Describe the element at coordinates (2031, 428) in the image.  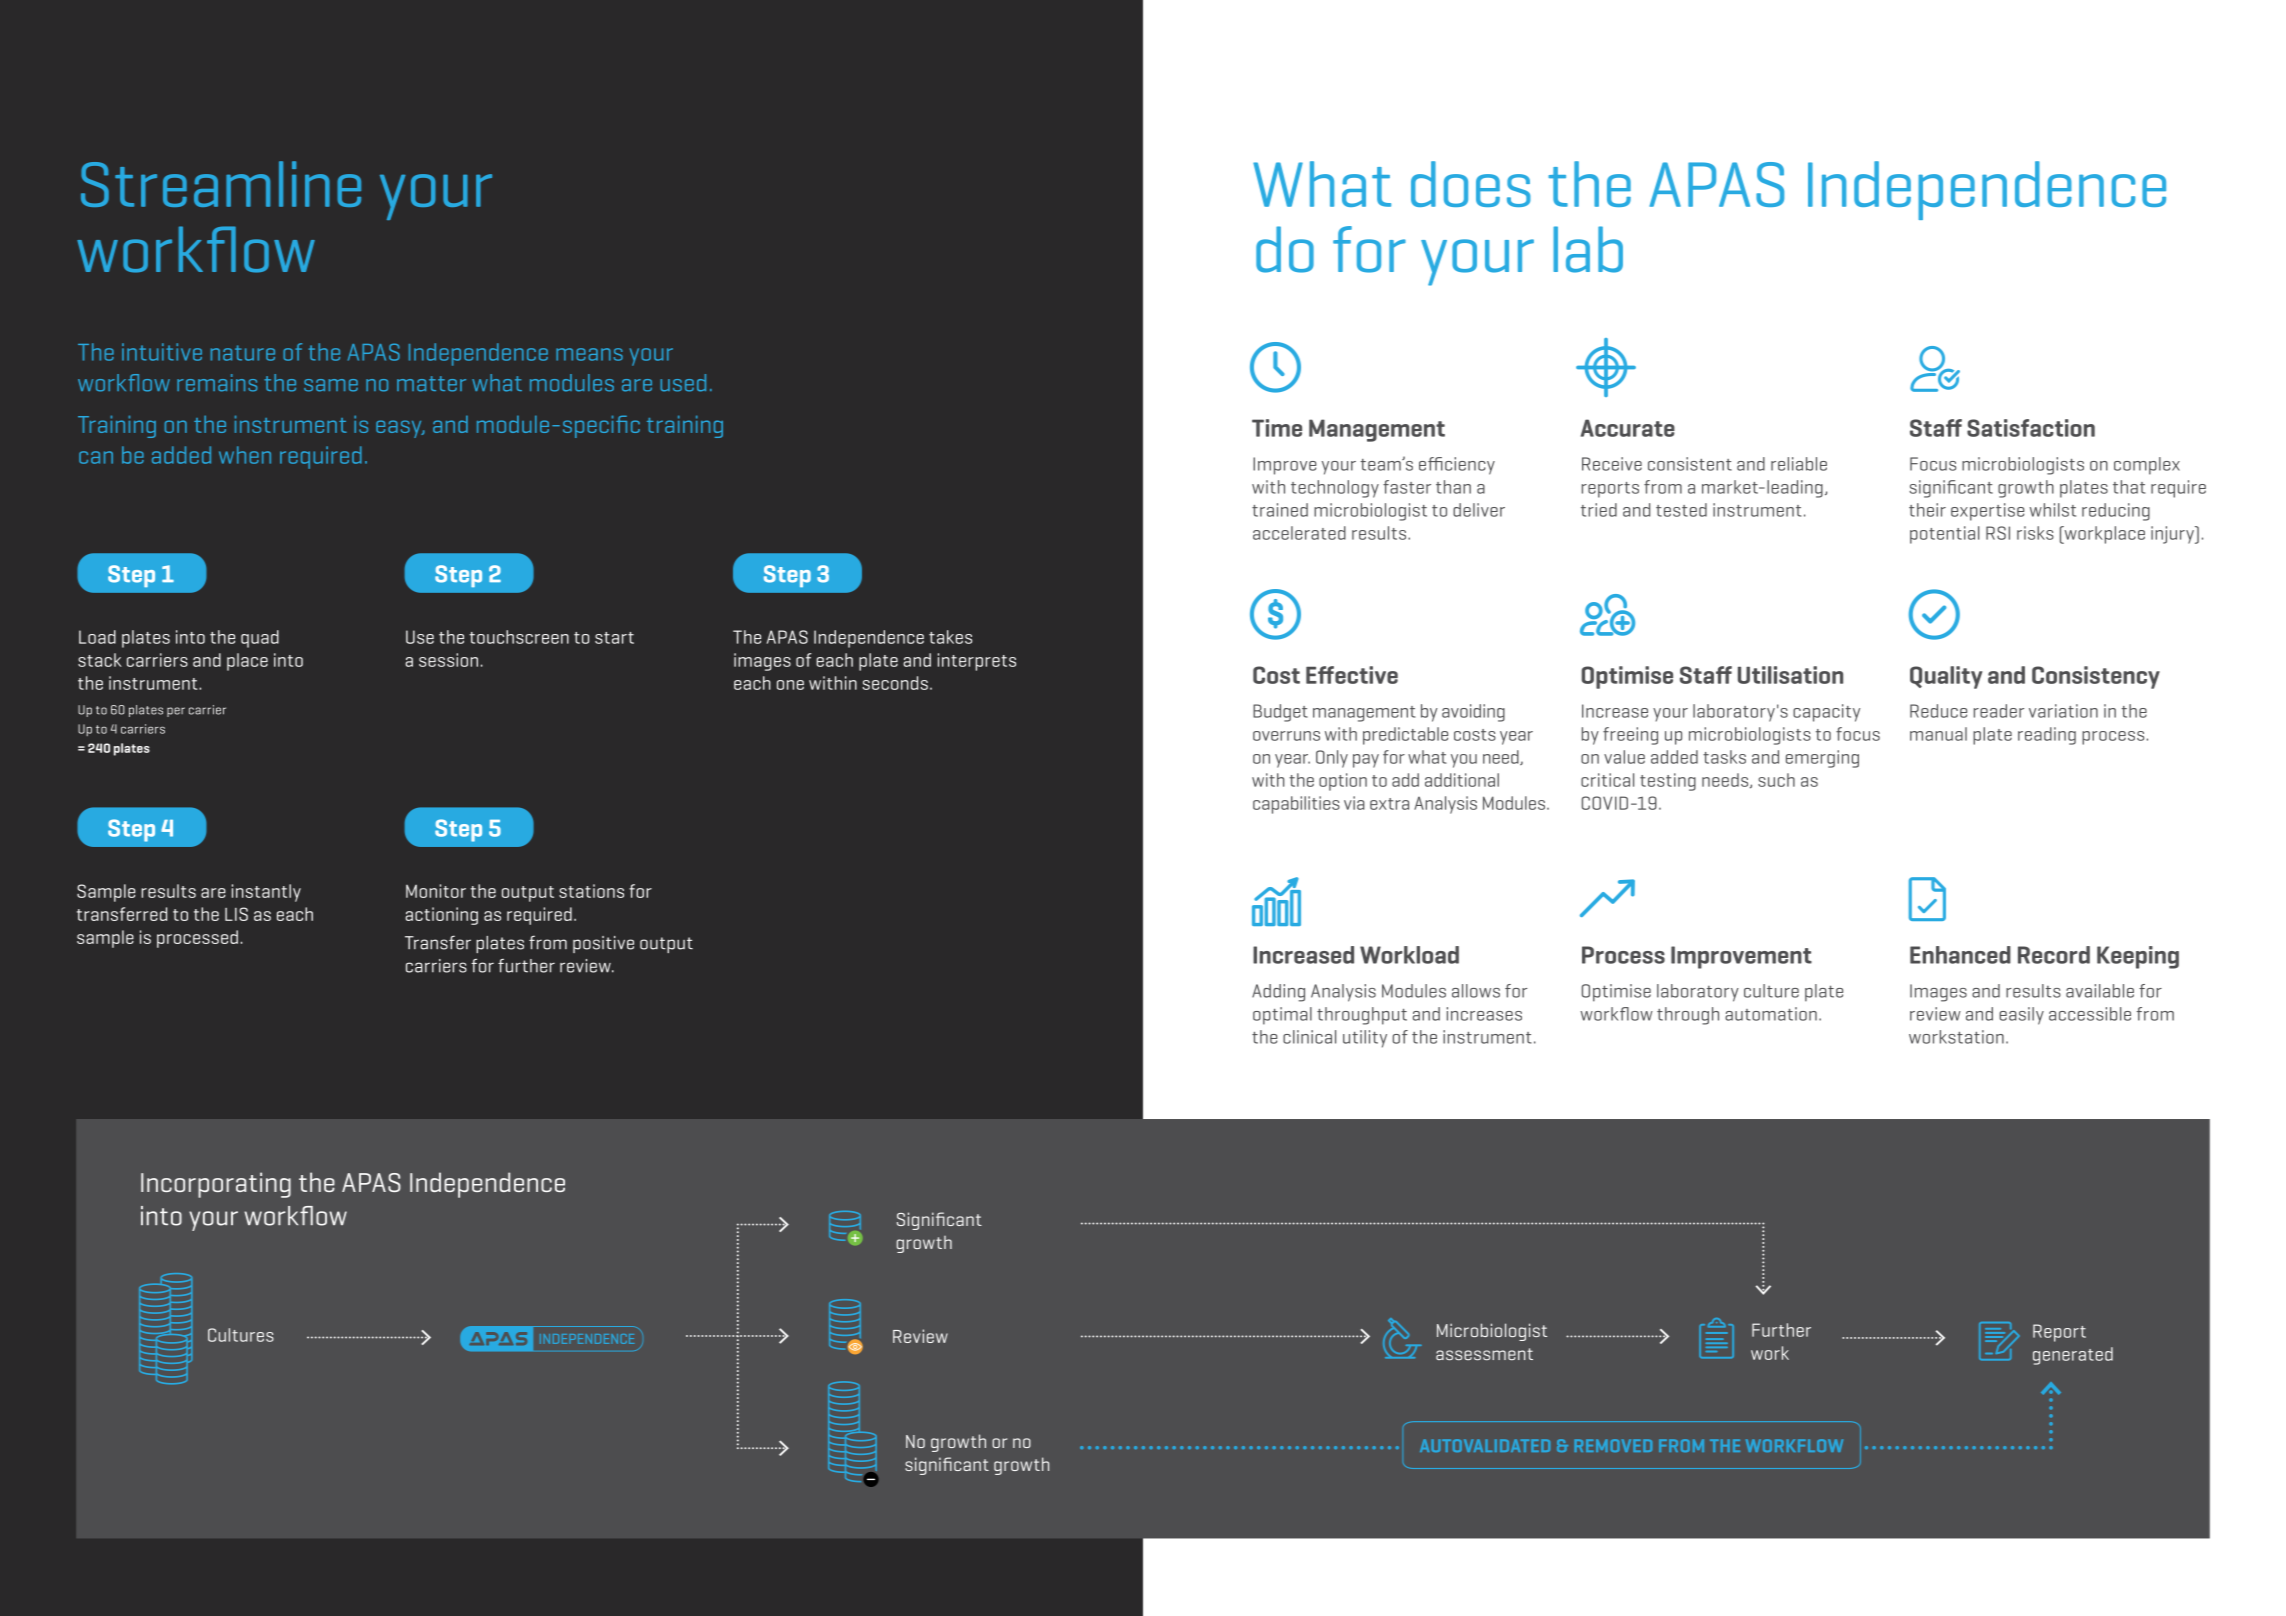
I see `Satisfaction` at that location.
